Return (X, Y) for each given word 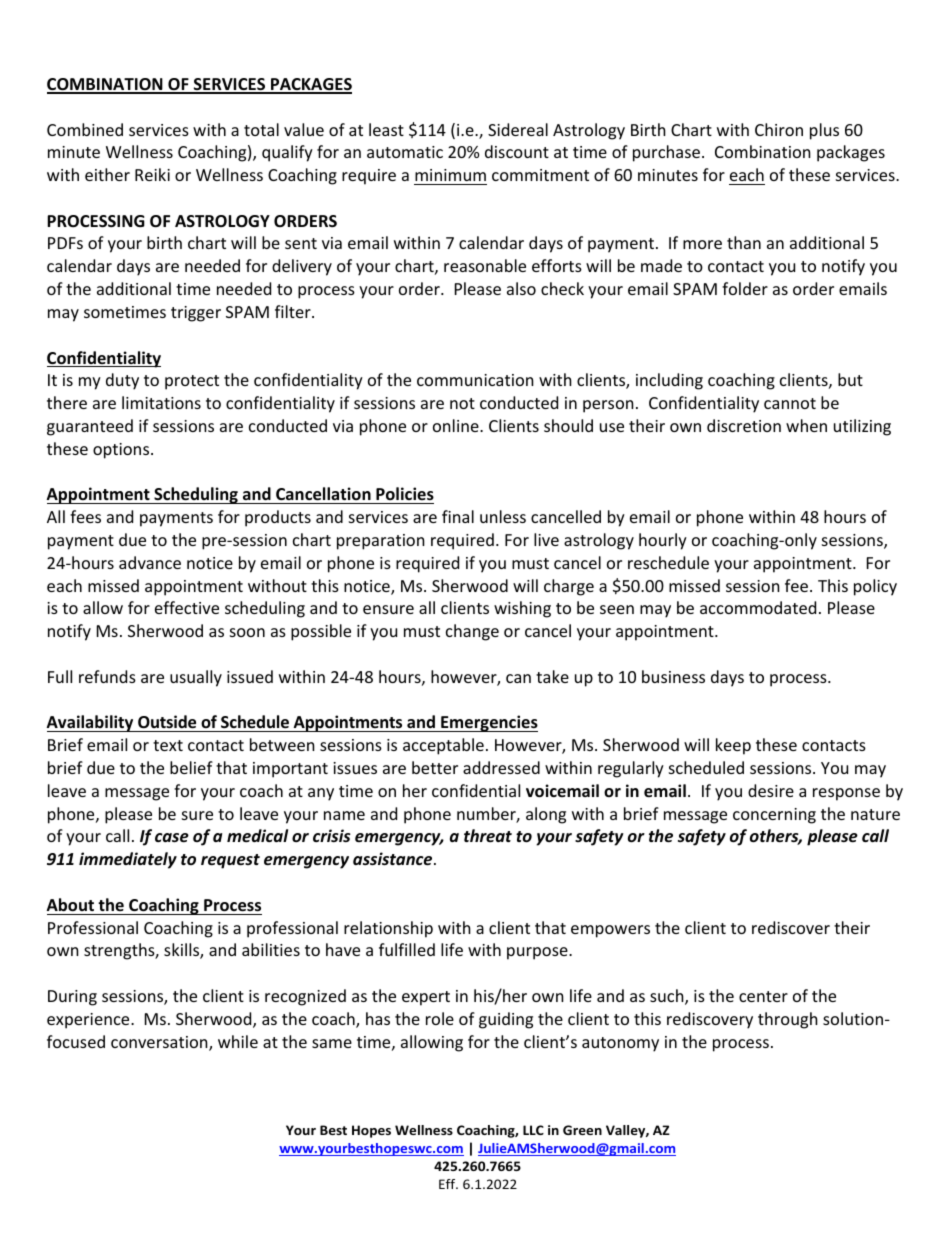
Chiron (779, 129)
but (850, 379)
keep (733, 746)
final (458, 516)
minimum (450, 175)
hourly (663, 541)
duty (122, 381)
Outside (167, 723)
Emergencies (488, 723)
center (763, 996)
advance (150, 562)
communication (475, 380)
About (70, 905)
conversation (160, 1043)
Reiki (152, 174)
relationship (388, 929)
